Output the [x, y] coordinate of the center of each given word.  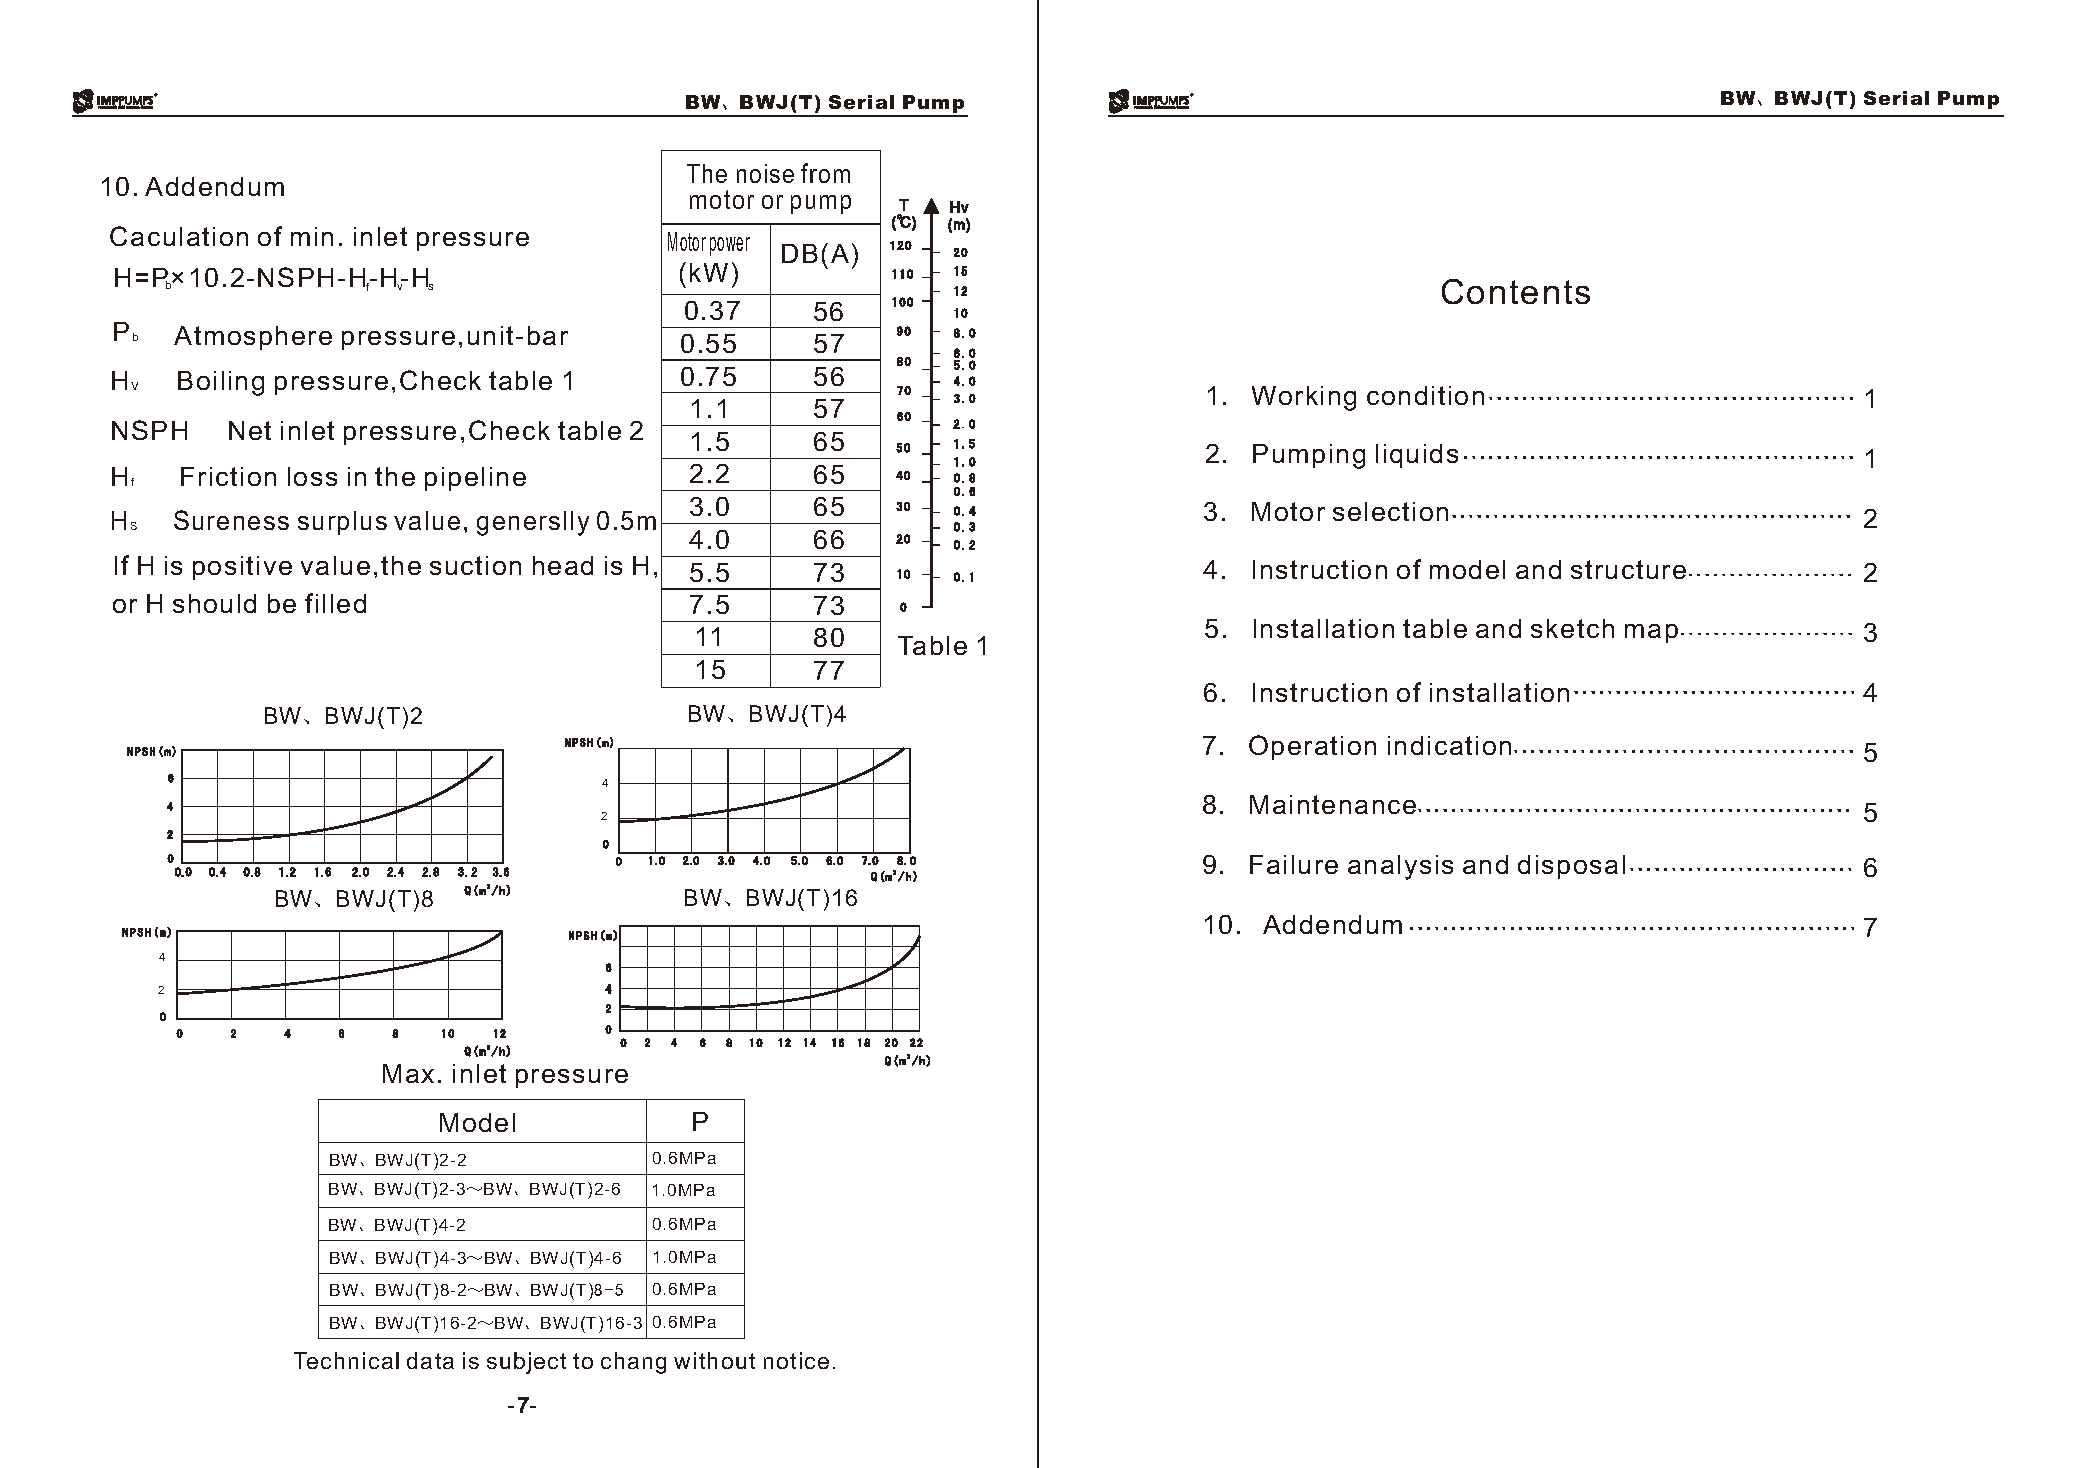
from [825, 173]
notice [796, 1360]
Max [408, 1073]
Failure [1294, 864]
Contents [1516, 291]
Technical [346, 1360]
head [563, 565]
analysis [1400, 867]
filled [335, 603]
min [312, 236]
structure [1628, 569]
